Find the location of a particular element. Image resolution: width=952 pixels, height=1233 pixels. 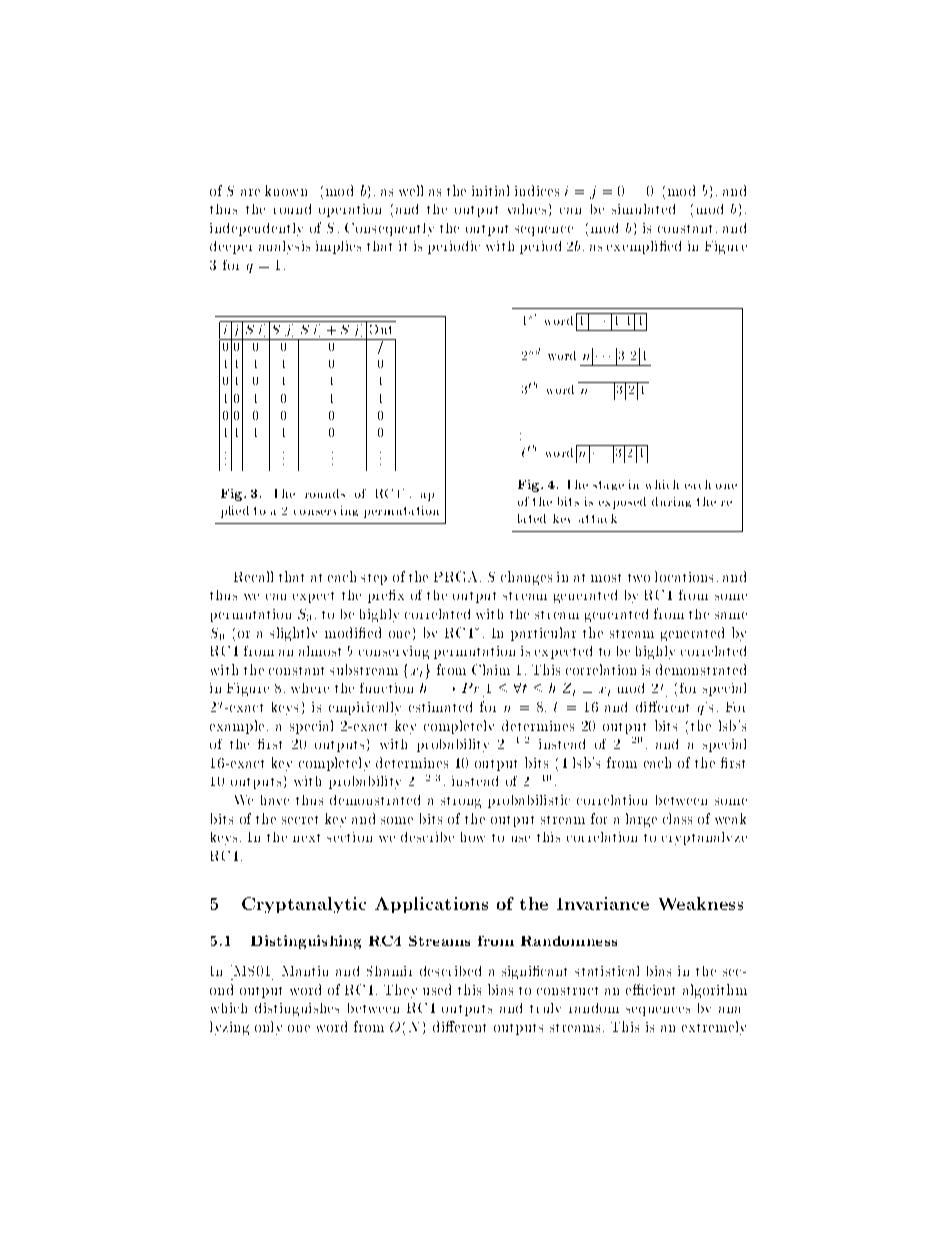

known is located at coordinates (286, 190).
